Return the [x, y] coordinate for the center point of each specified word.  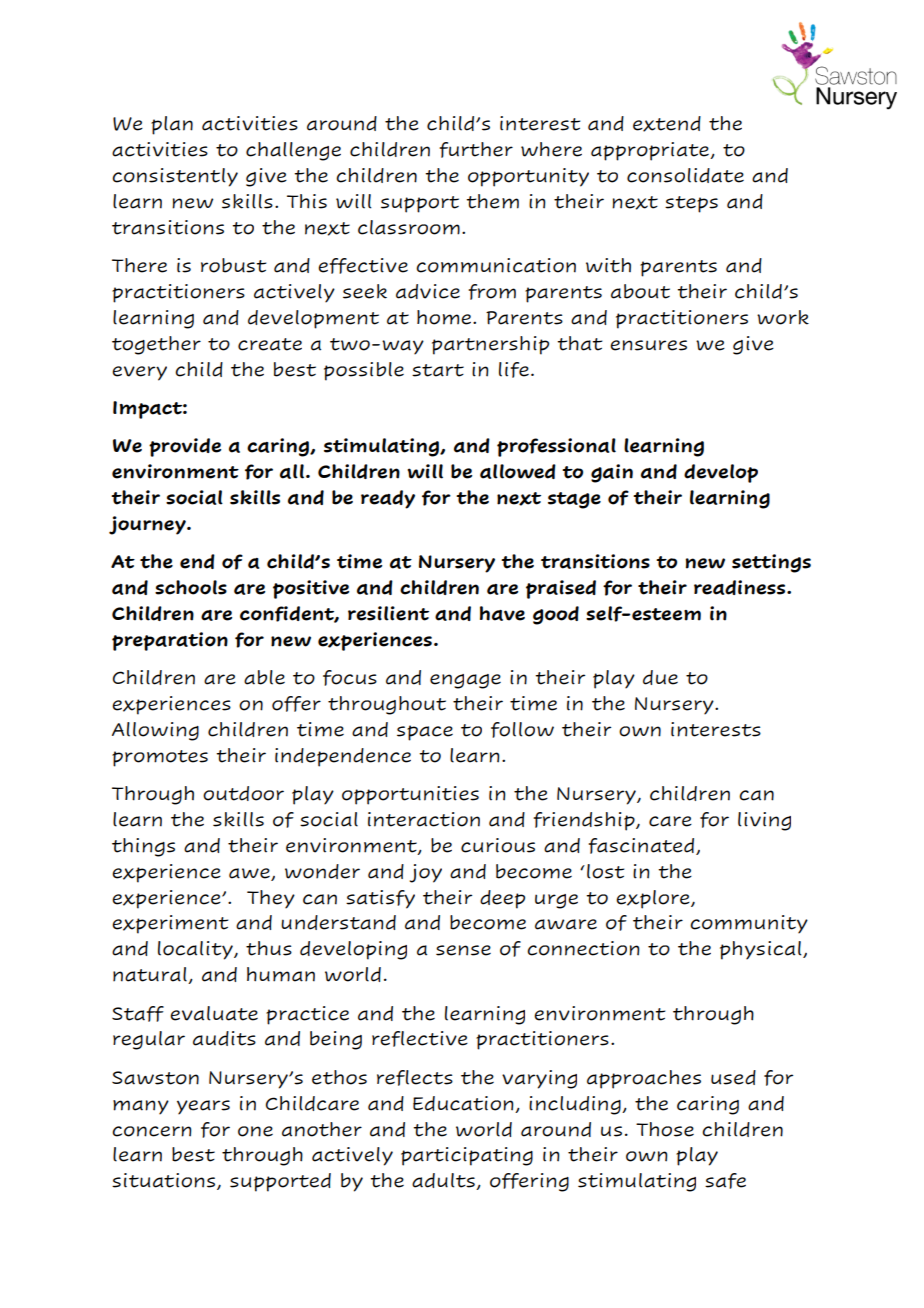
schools [191, 587]
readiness [741, 587]
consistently [175, 177]
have [502, 613]
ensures [648, 345]
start [438, 370]
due [660, 677]
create [270, 344]
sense [463, 950]
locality [196, 950]
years [203, 1107]
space [425, 733]
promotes [160, 758]
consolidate [685, 175]
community [749, 924]
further [476, 150]
